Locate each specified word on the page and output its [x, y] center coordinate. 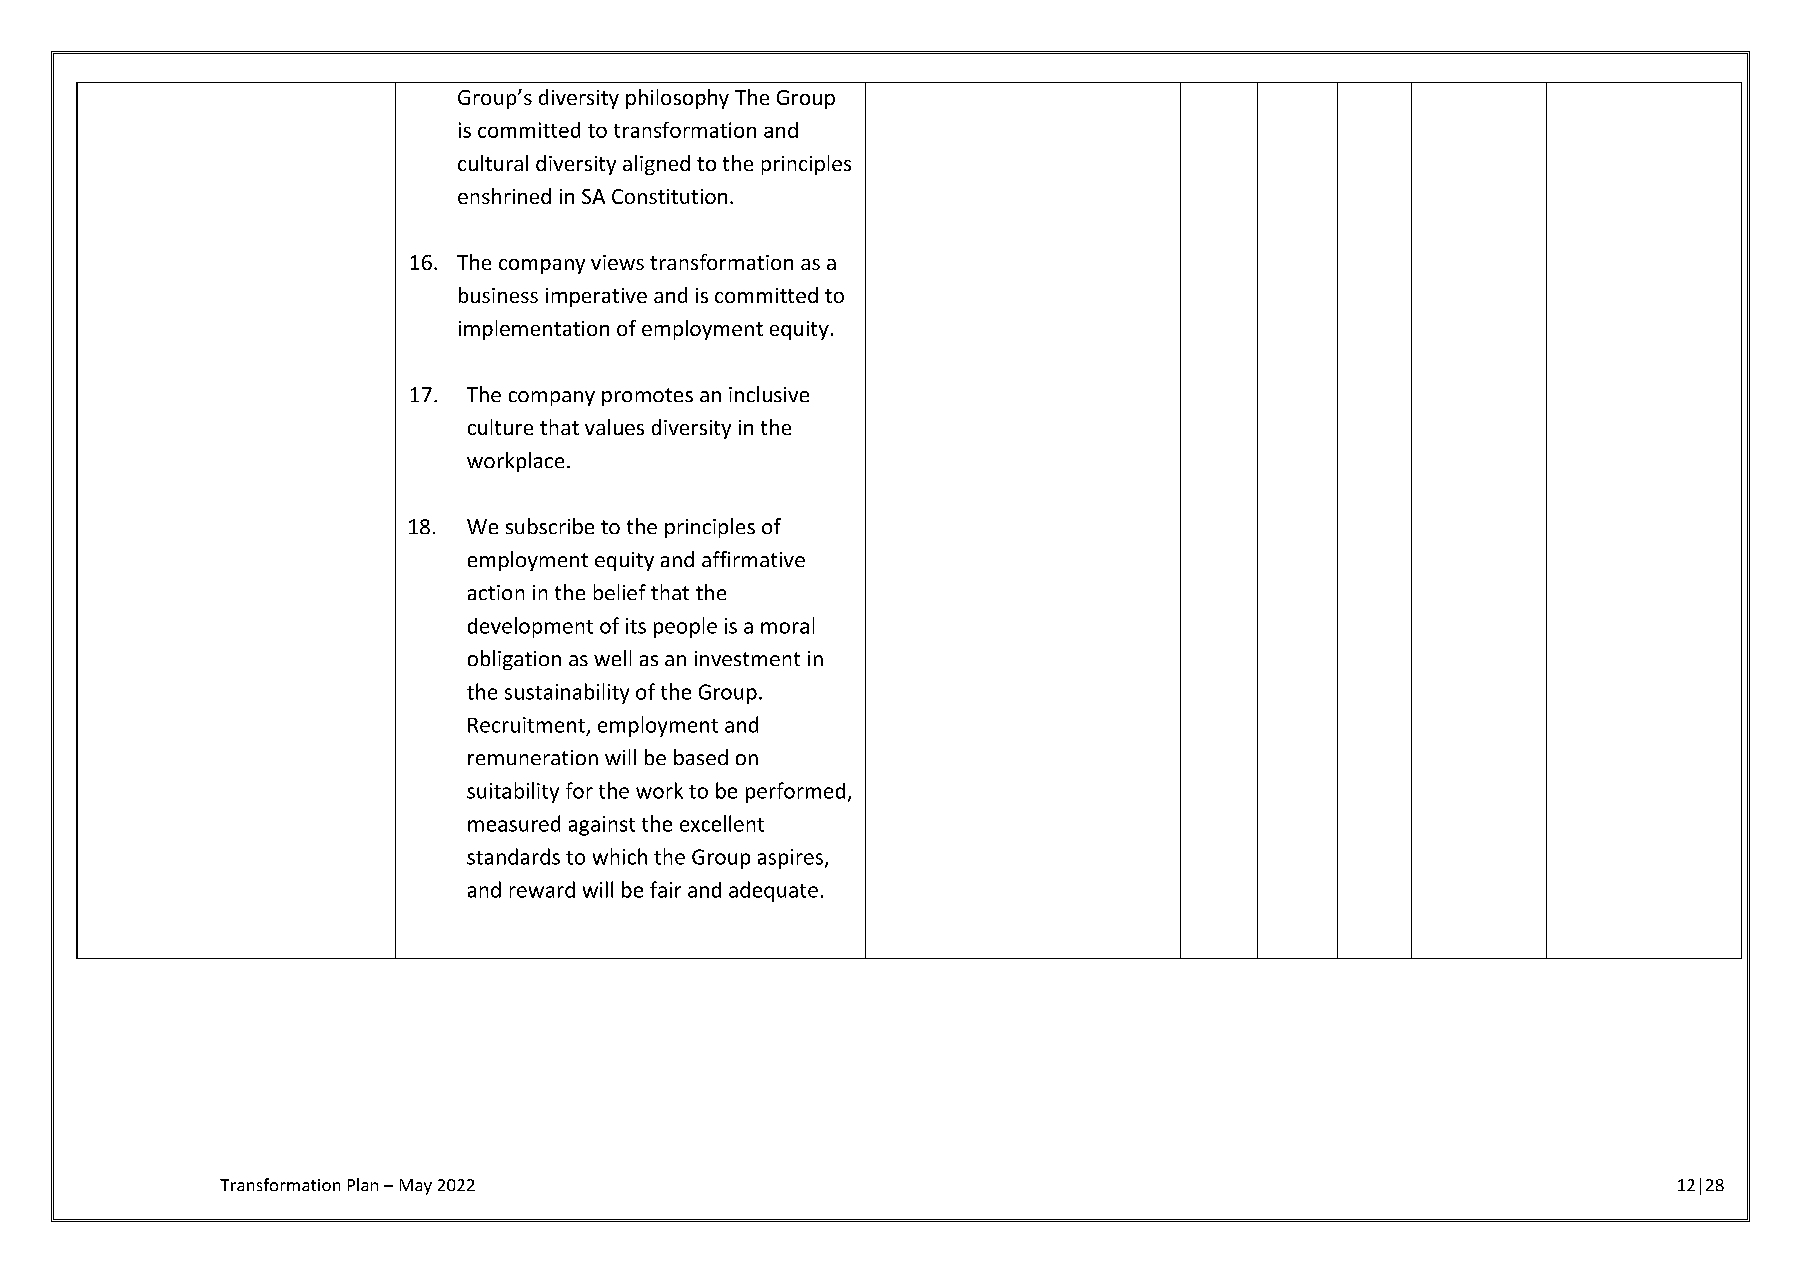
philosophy [677, 99]
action [496, 592]
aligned [656, 165]
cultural [493, 163]
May [416, 1187]
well [612, 658]
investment [747, 658]
